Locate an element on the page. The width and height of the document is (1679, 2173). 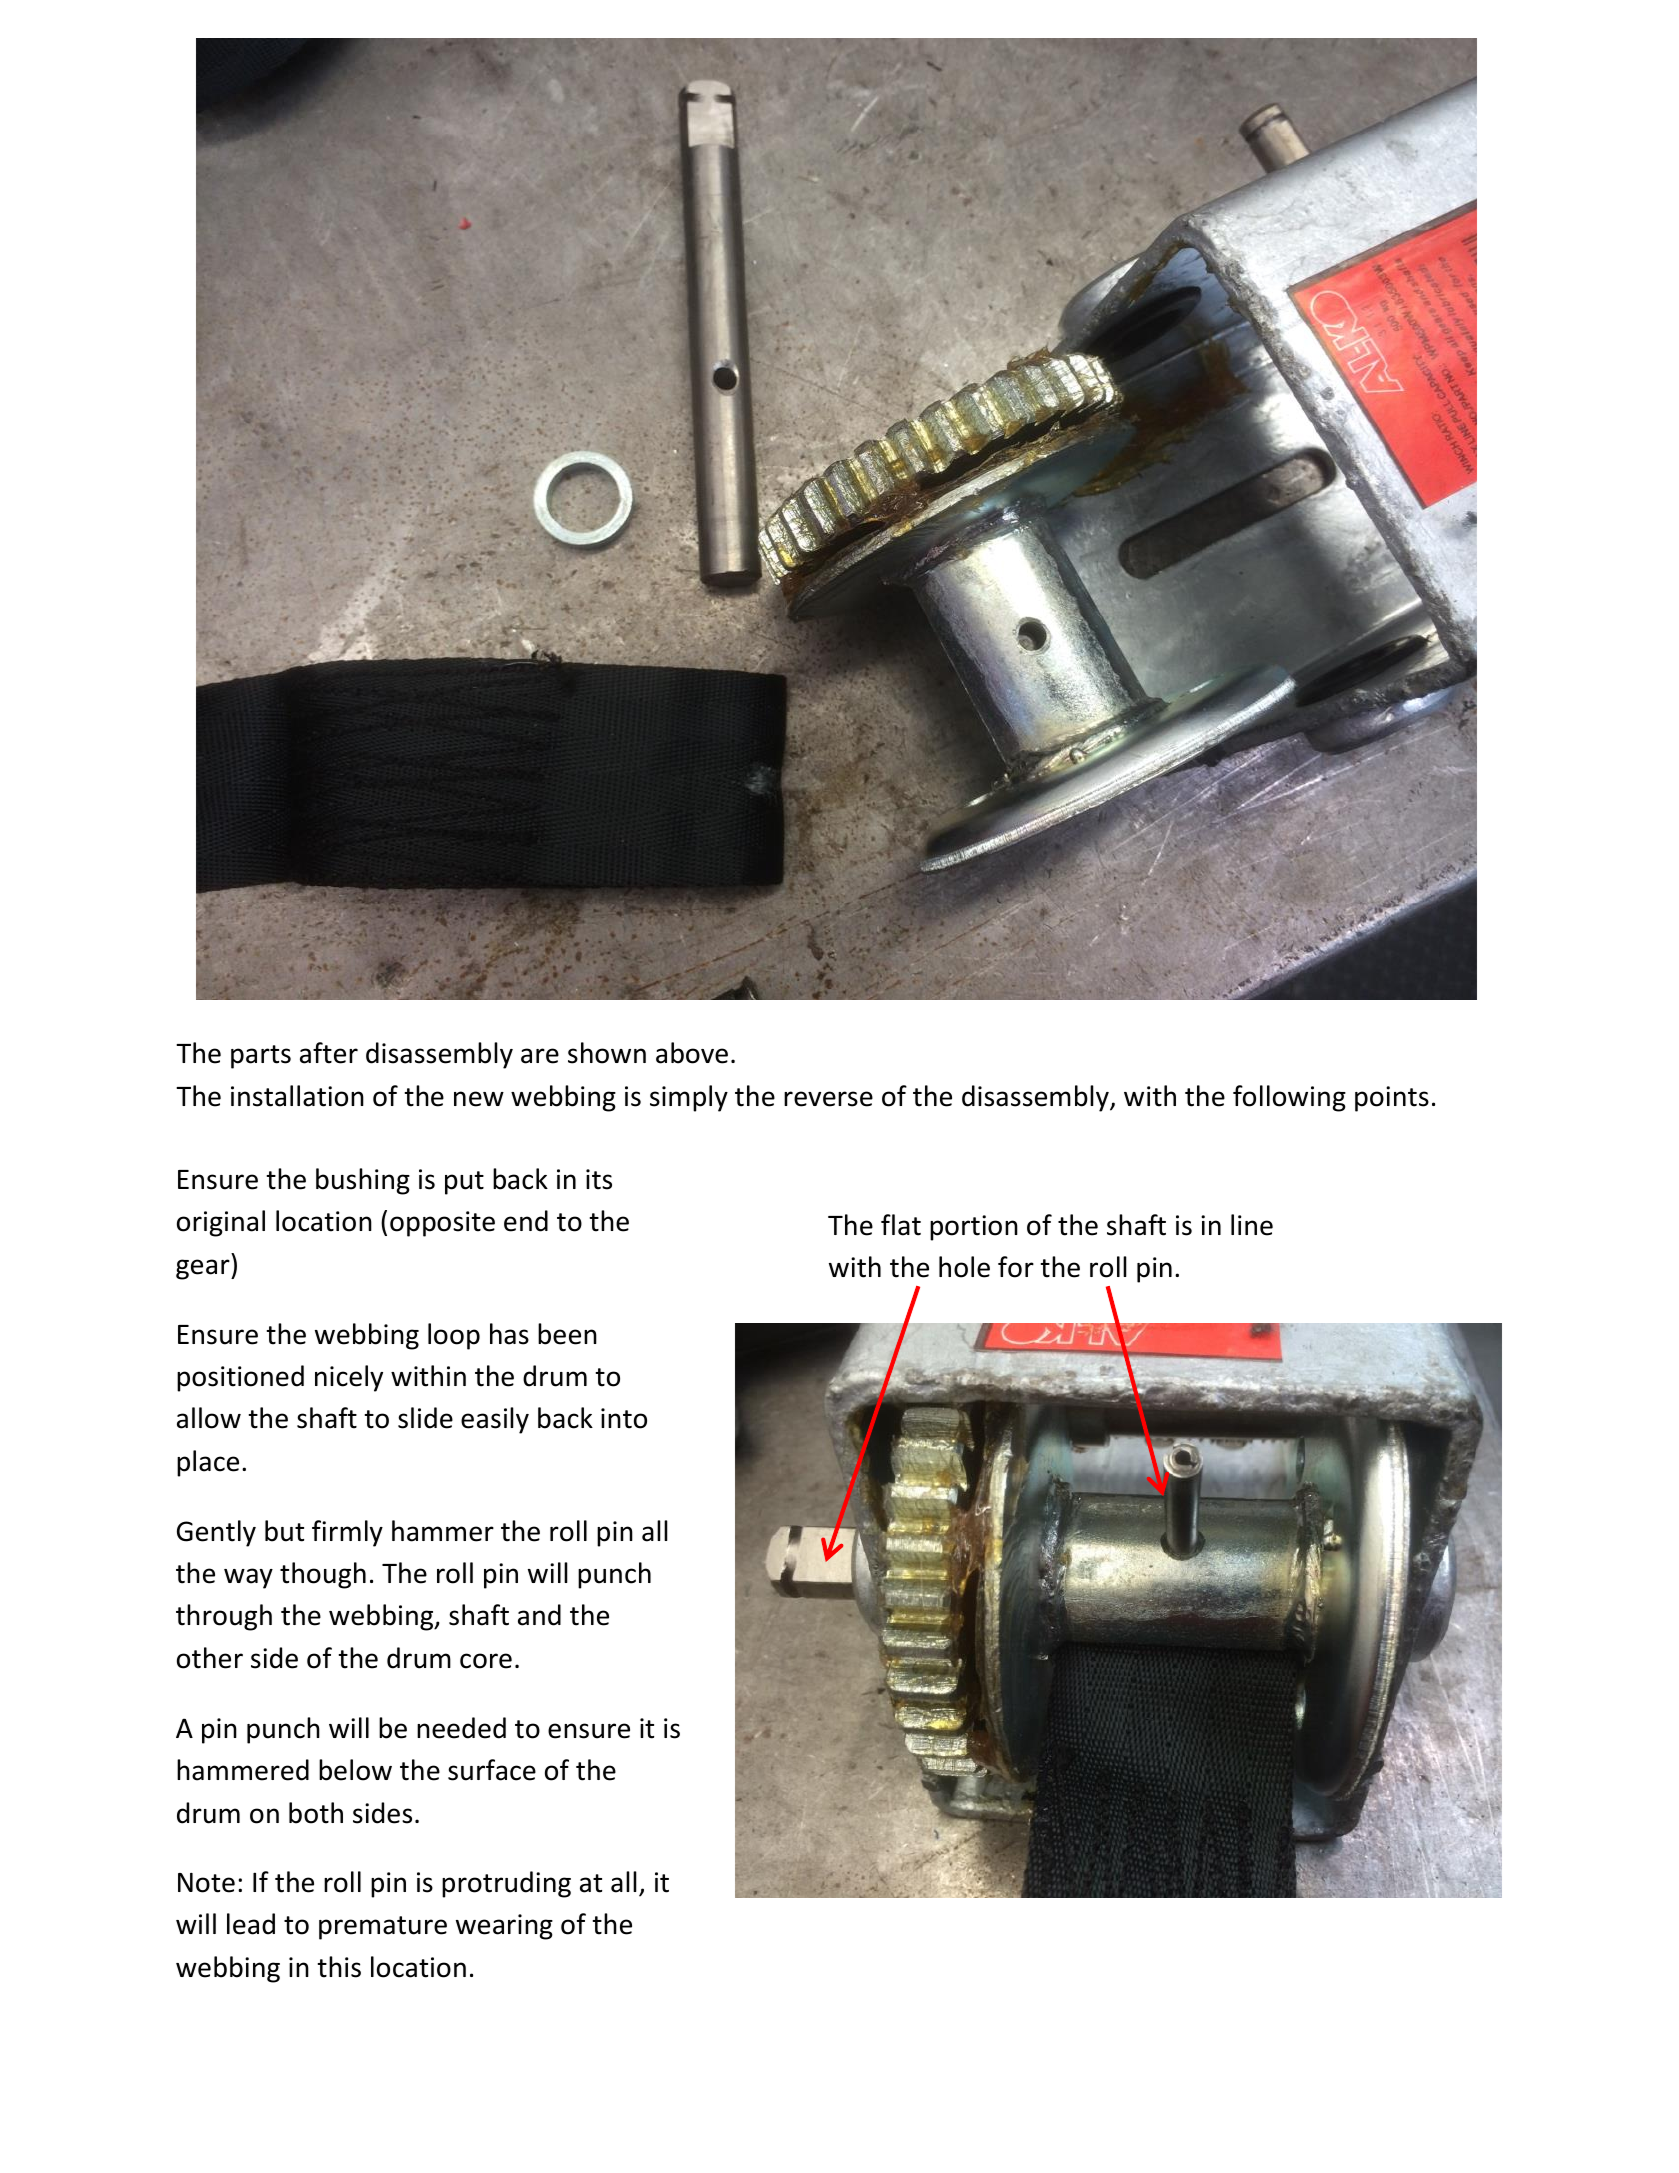
premature is located at coordinates (383, 1928).
